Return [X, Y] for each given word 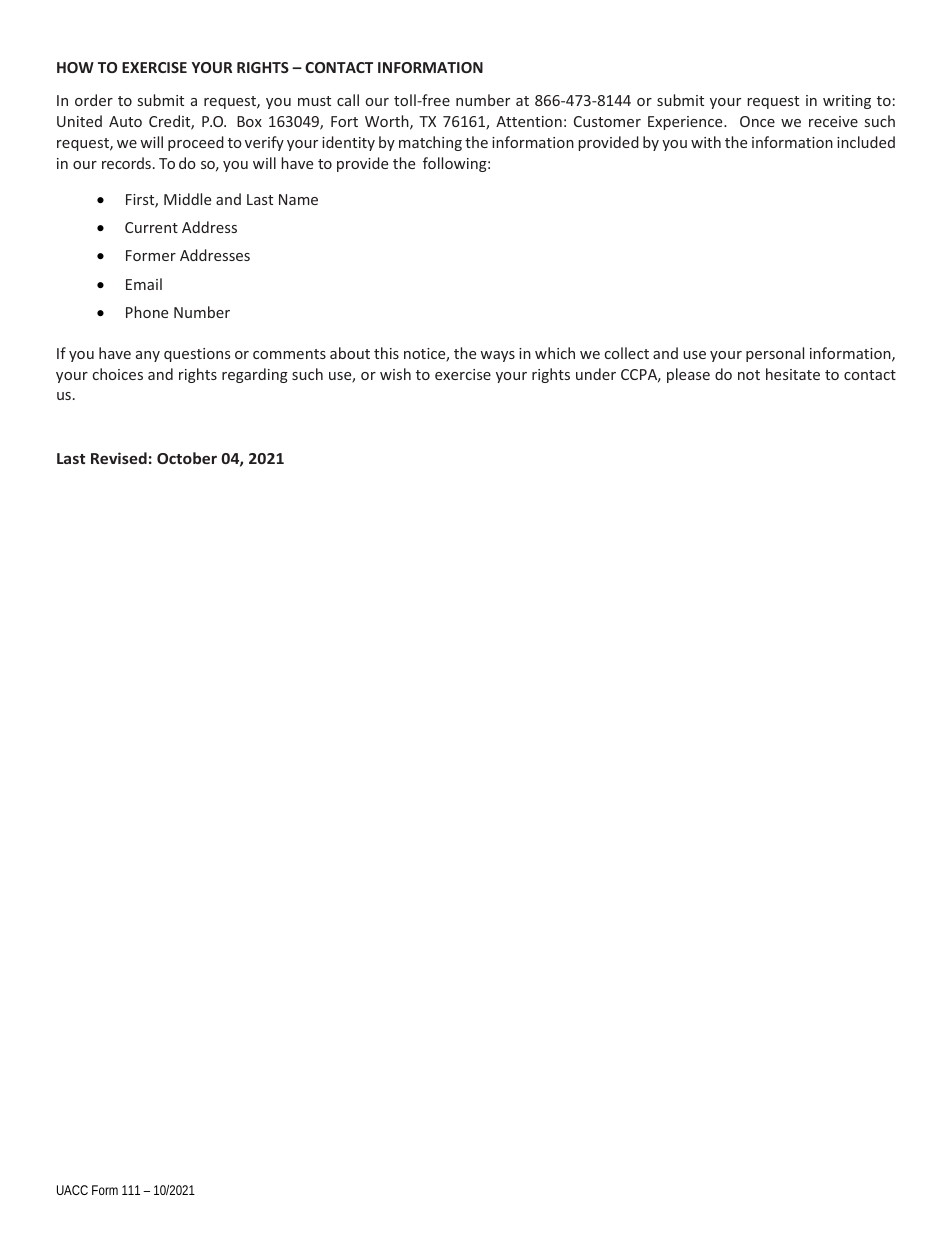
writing [847, 102]
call [348, 100]
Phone [147, 312]
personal [775, 354]
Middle [187, 199]
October [187, 458]
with [706, 142]
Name [298, 199]
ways [497, 356]
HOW [75, 67]
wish [395, 374]
